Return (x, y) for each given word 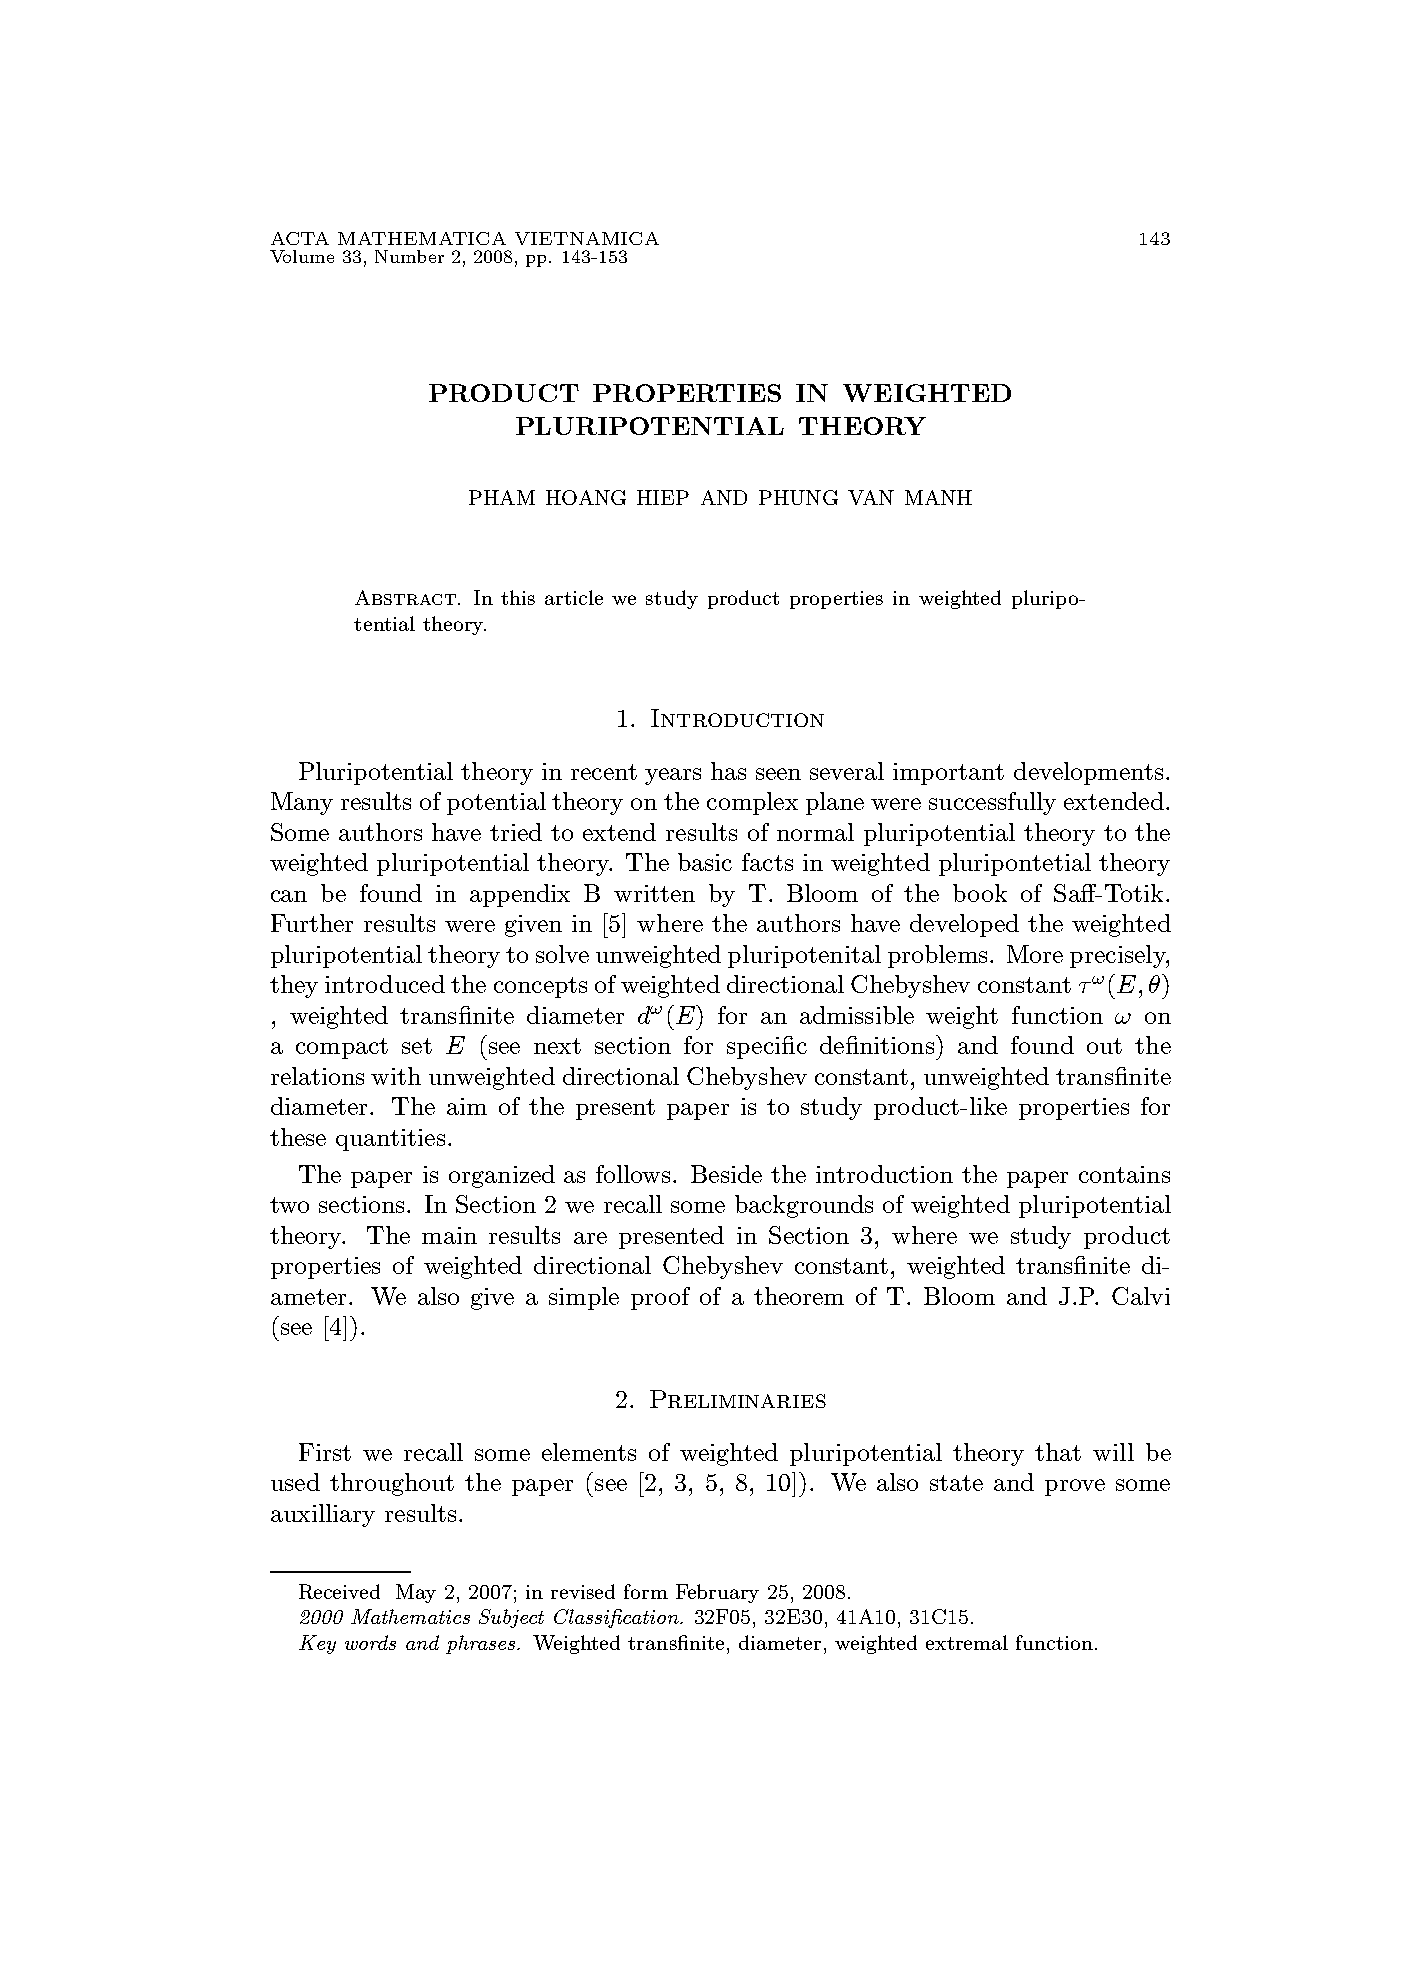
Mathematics (410, 1616)
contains (1124, 1174)
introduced (385, 984)
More (1035, 954)
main (449, 1235)
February (717, 1593)
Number (409, 256)
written (654, 893)
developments (1088, 773)
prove (1075, 1487)
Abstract (405, 597)
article (574, 597)
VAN (871, 497)
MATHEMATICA (422, 238)
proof (660, 1298)
